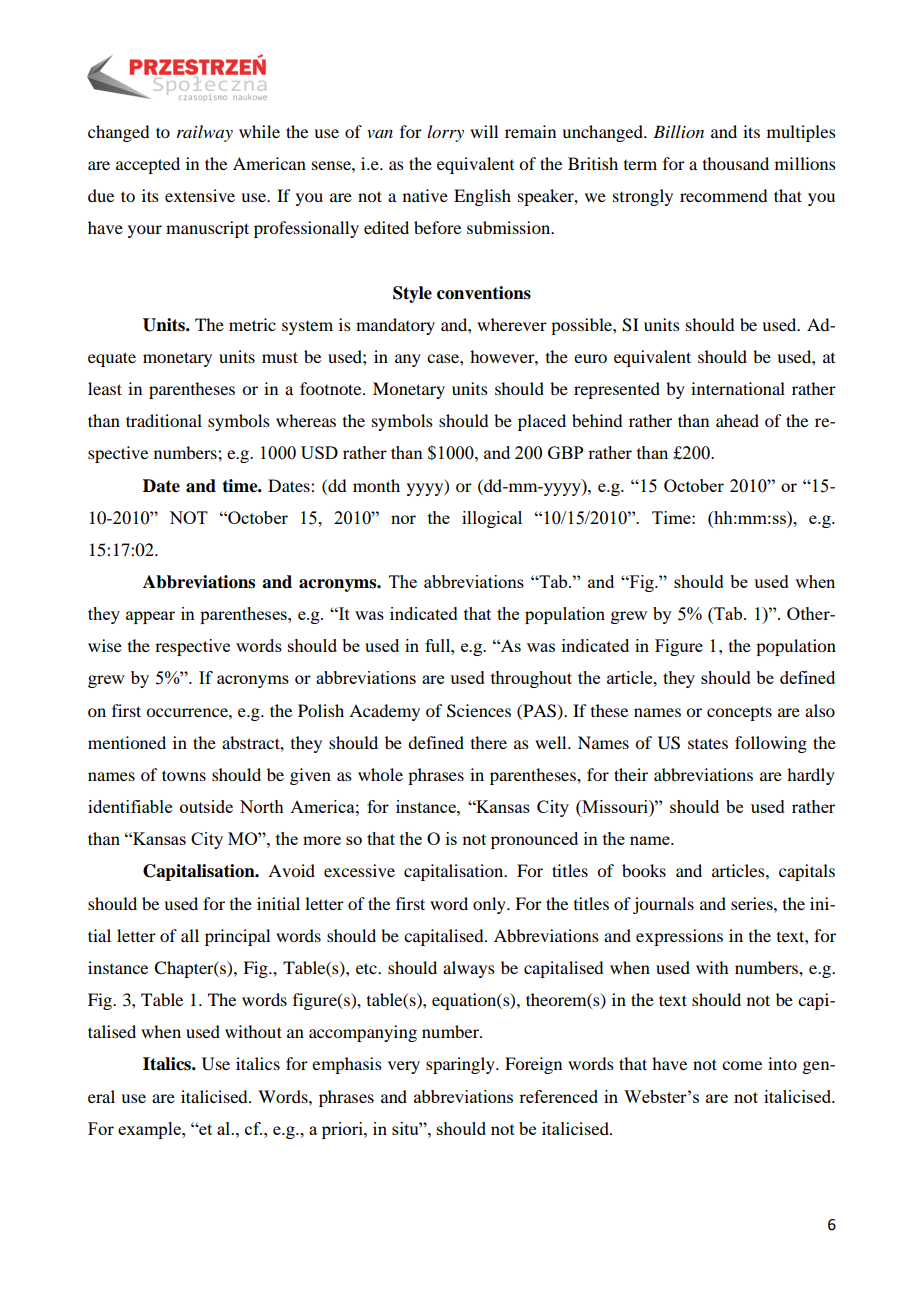 This document has height=1308, width=924. Describe the element at coordinates (489, 742) in the document. I see `there` at that location.
